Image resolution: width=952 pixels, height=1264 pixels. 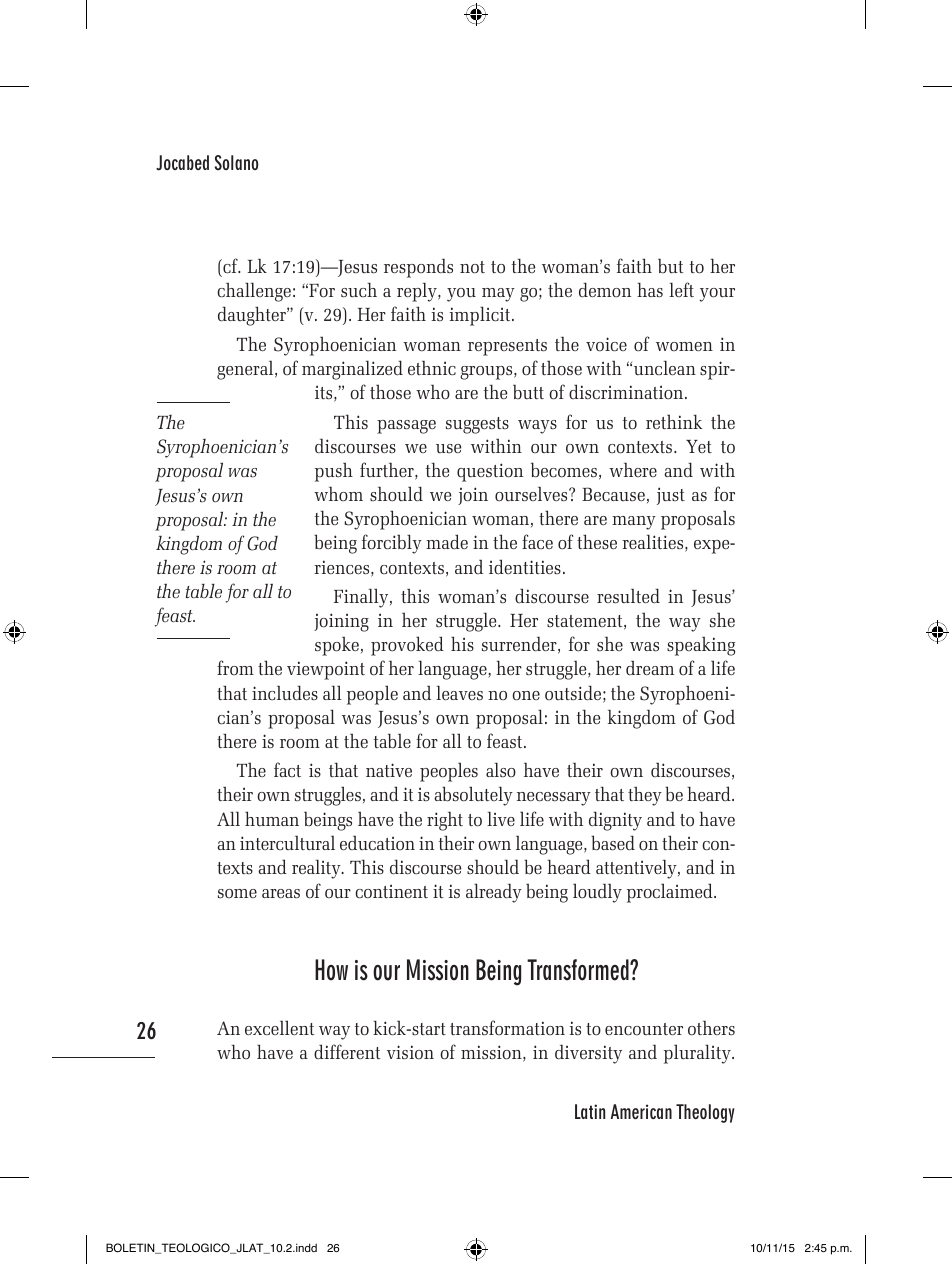 What do you see at coordinates (459, 692) in the image?
I see `leaves` at bounding box center [459, 692].
